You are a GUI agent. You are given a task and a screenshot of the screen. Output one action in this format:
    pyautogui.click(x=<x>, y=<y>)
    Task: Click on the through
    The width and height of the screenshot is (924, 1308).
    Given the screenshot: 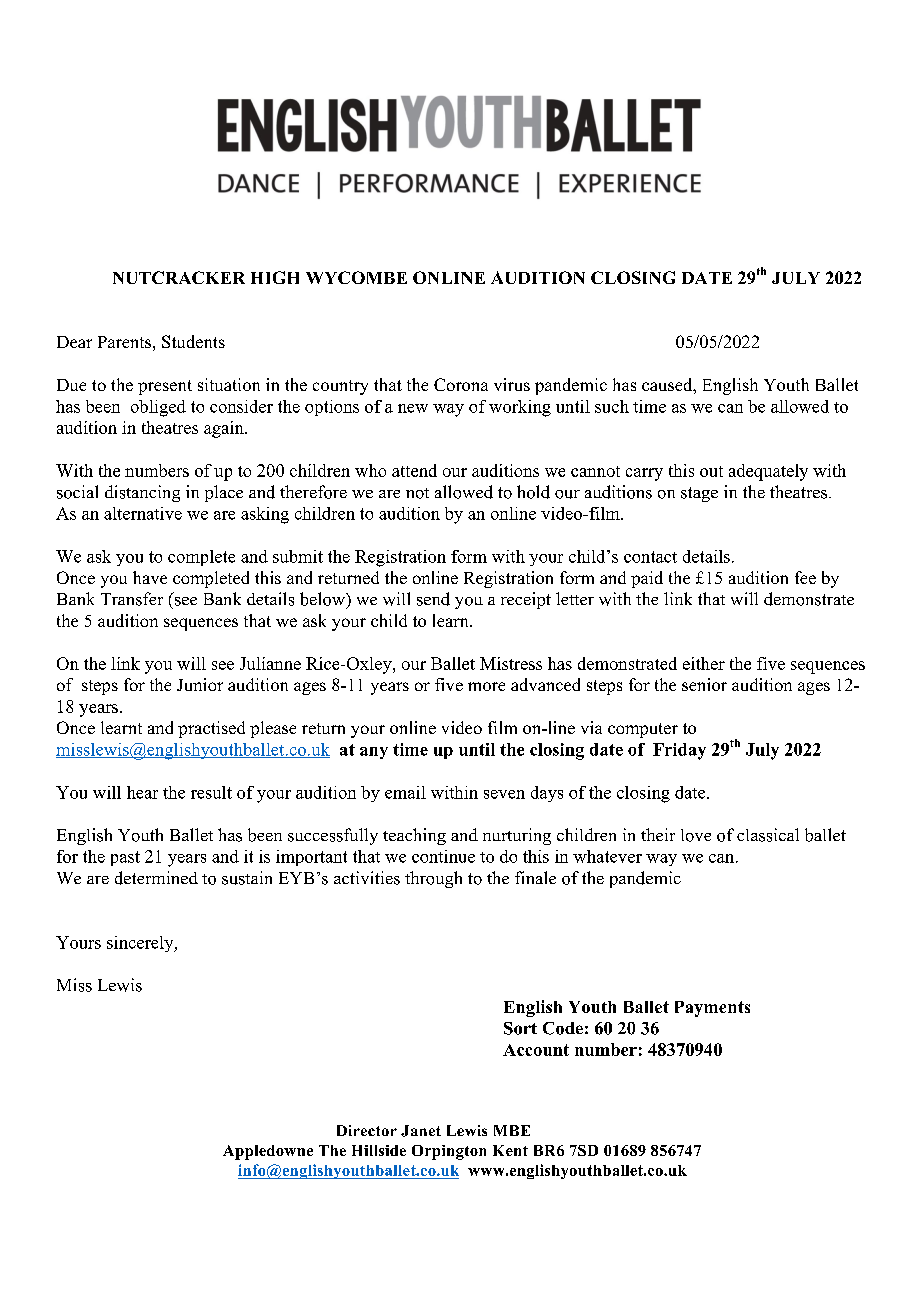 What is the action you would take?
    pyautogui.click(x=433, y=879)
